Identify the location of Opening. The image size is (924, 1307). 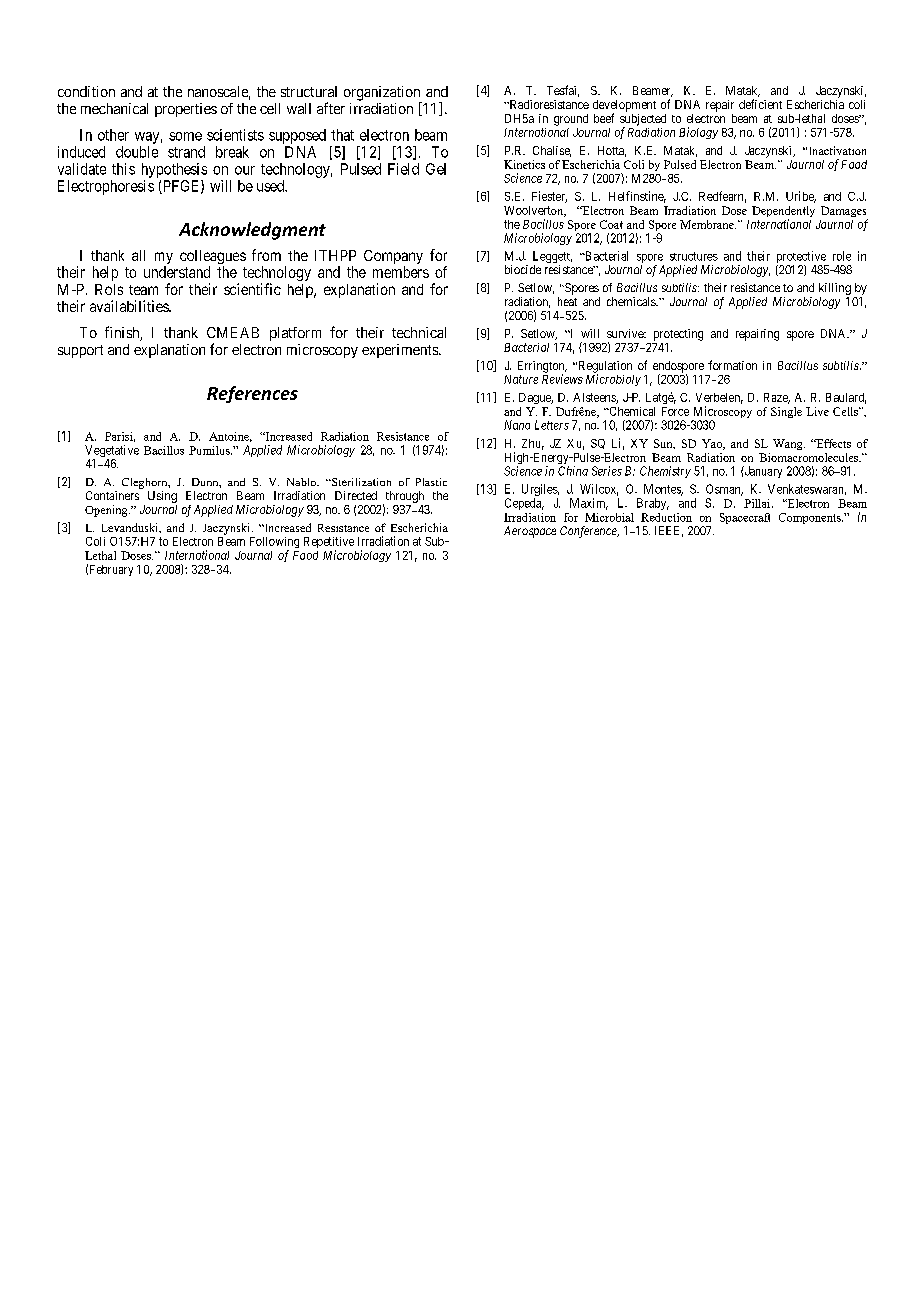
(107, 511).
